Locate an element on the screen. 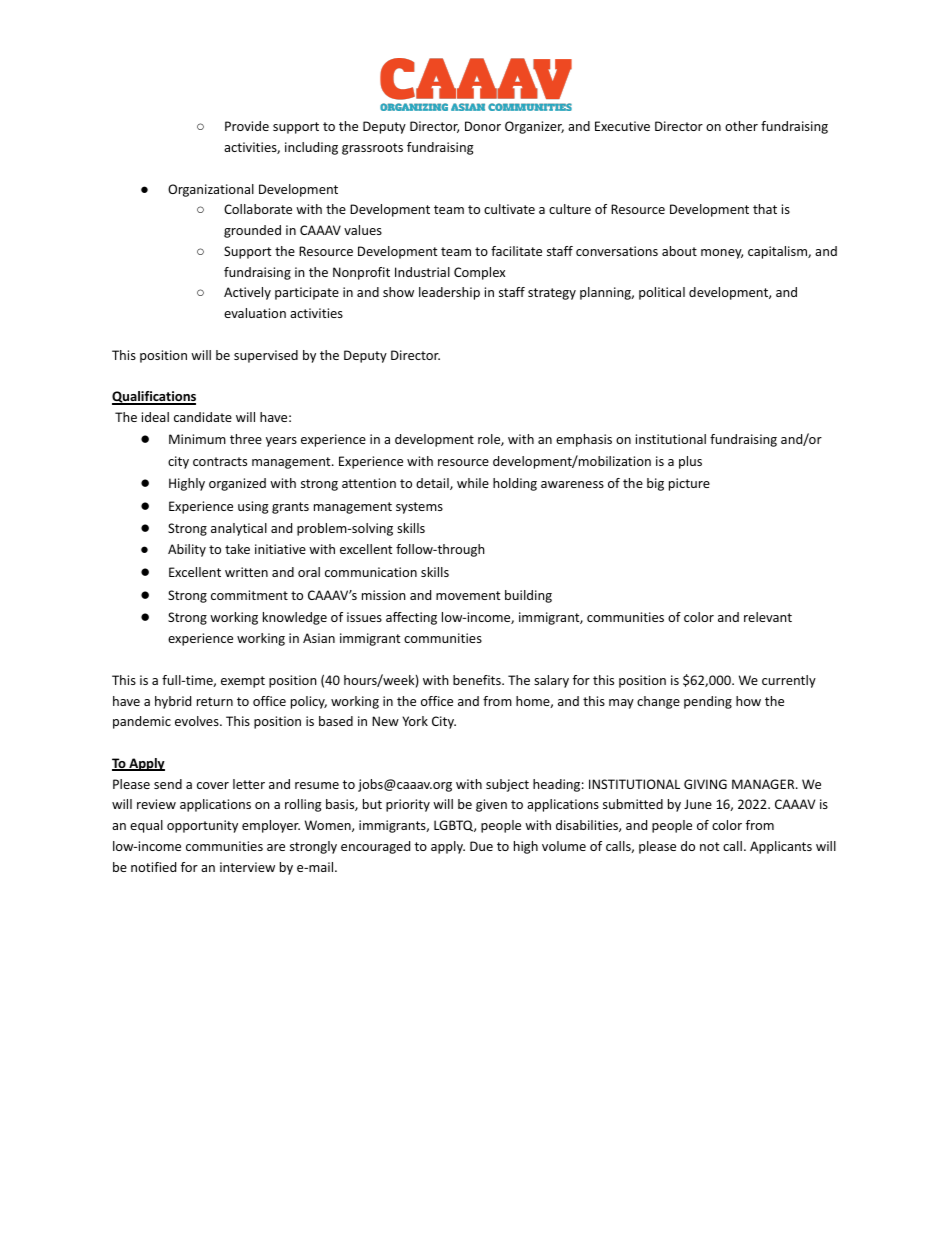  Donor is located at coordinates (483, 126).
